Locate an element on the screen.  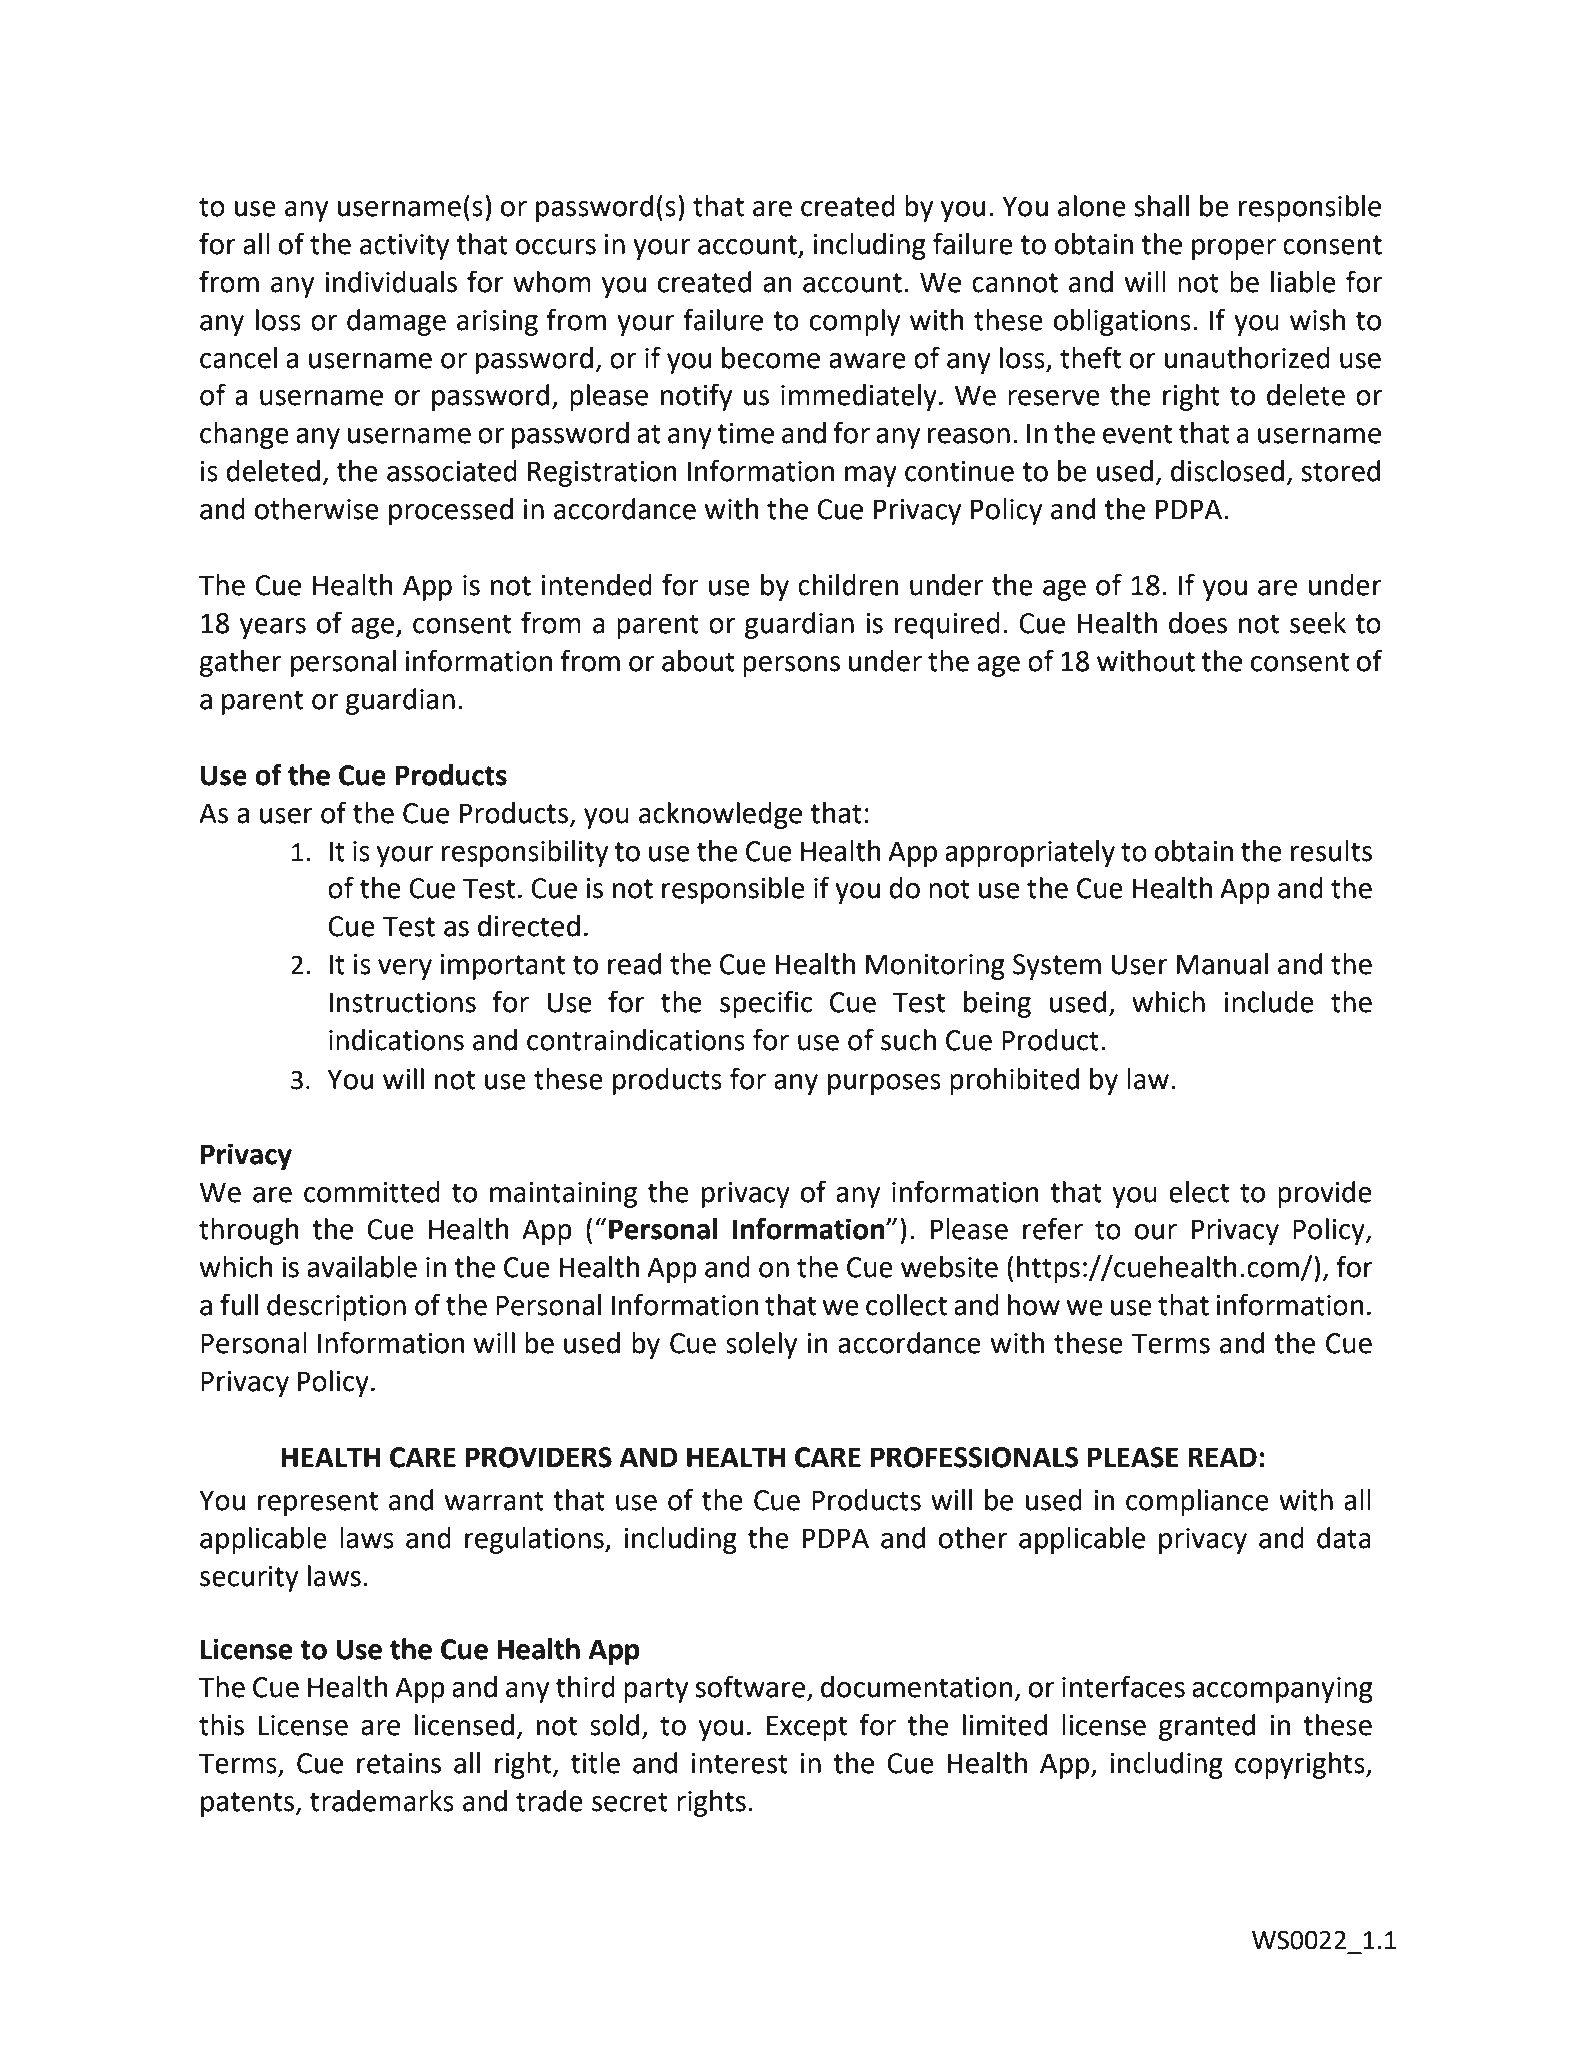
persons is located at coordinates (791, 666).
